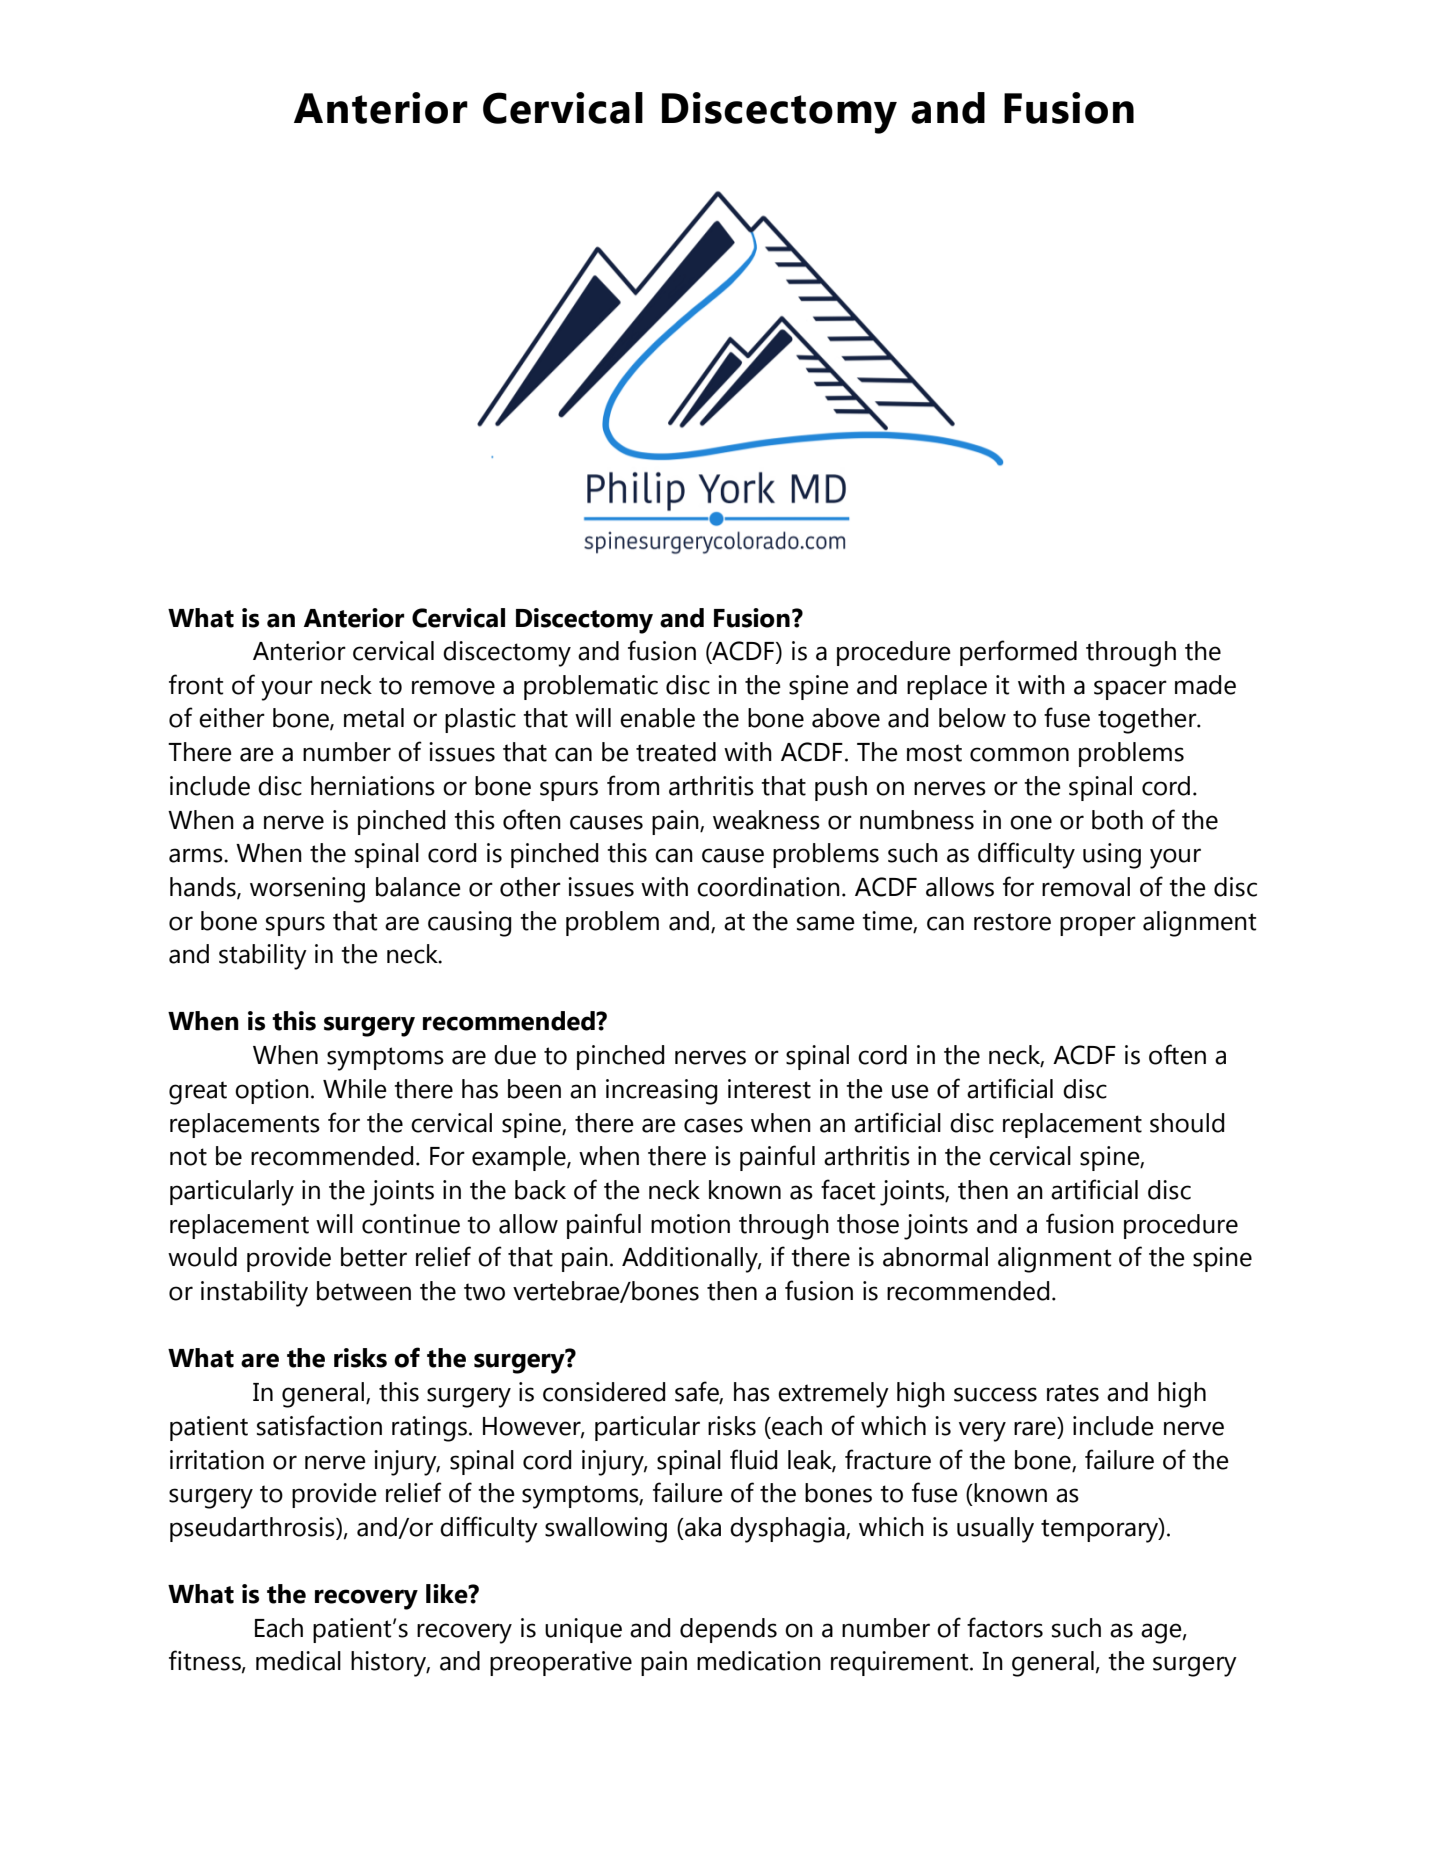 The width and height of the document is (1432, 1853). I want to click on medical, so click(298, 1661).
